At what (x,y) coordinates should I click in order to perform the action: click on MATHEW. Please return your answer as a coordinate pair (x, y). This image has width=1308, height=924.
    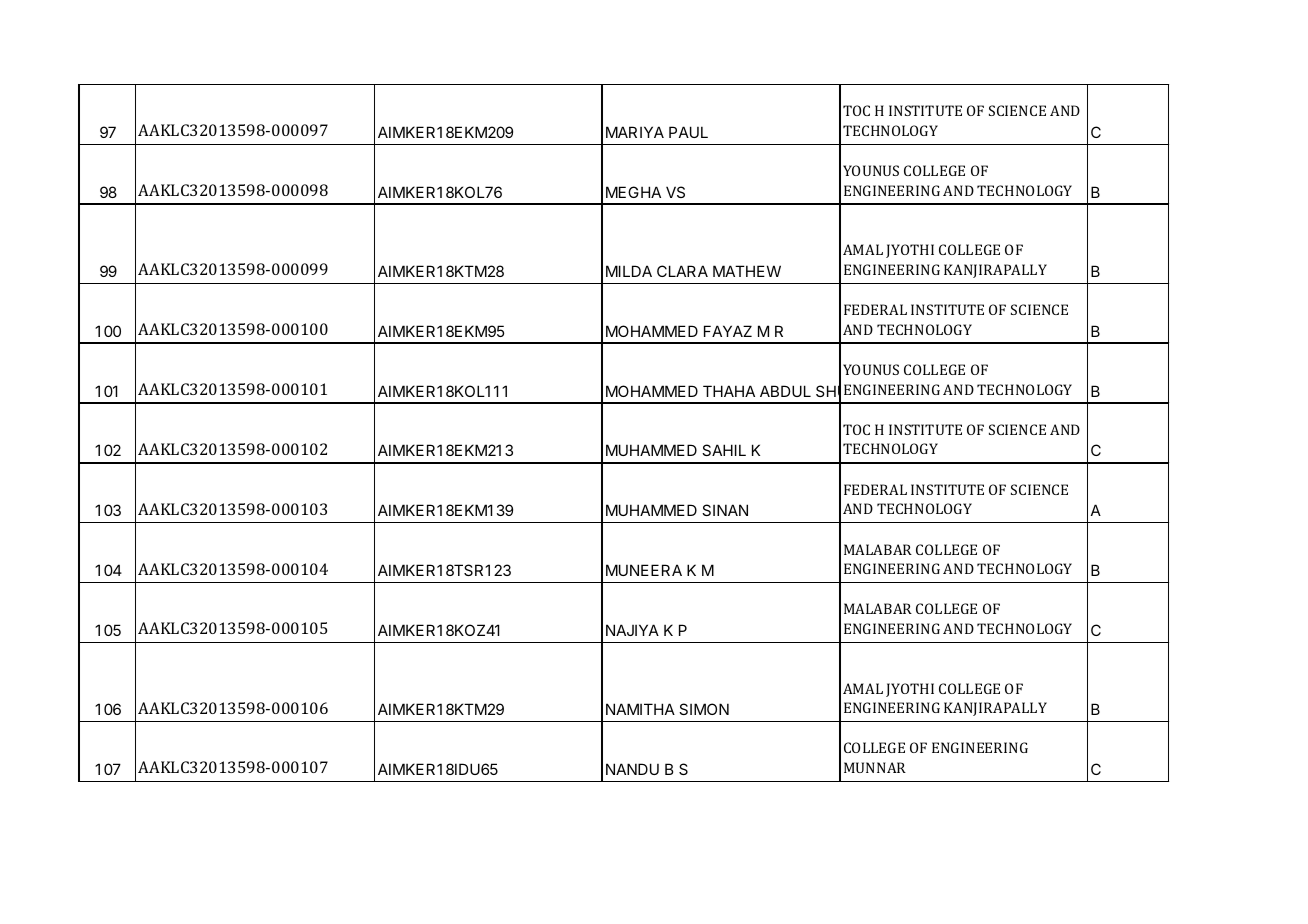
    Looking at the image, I should click on (747, 271).
